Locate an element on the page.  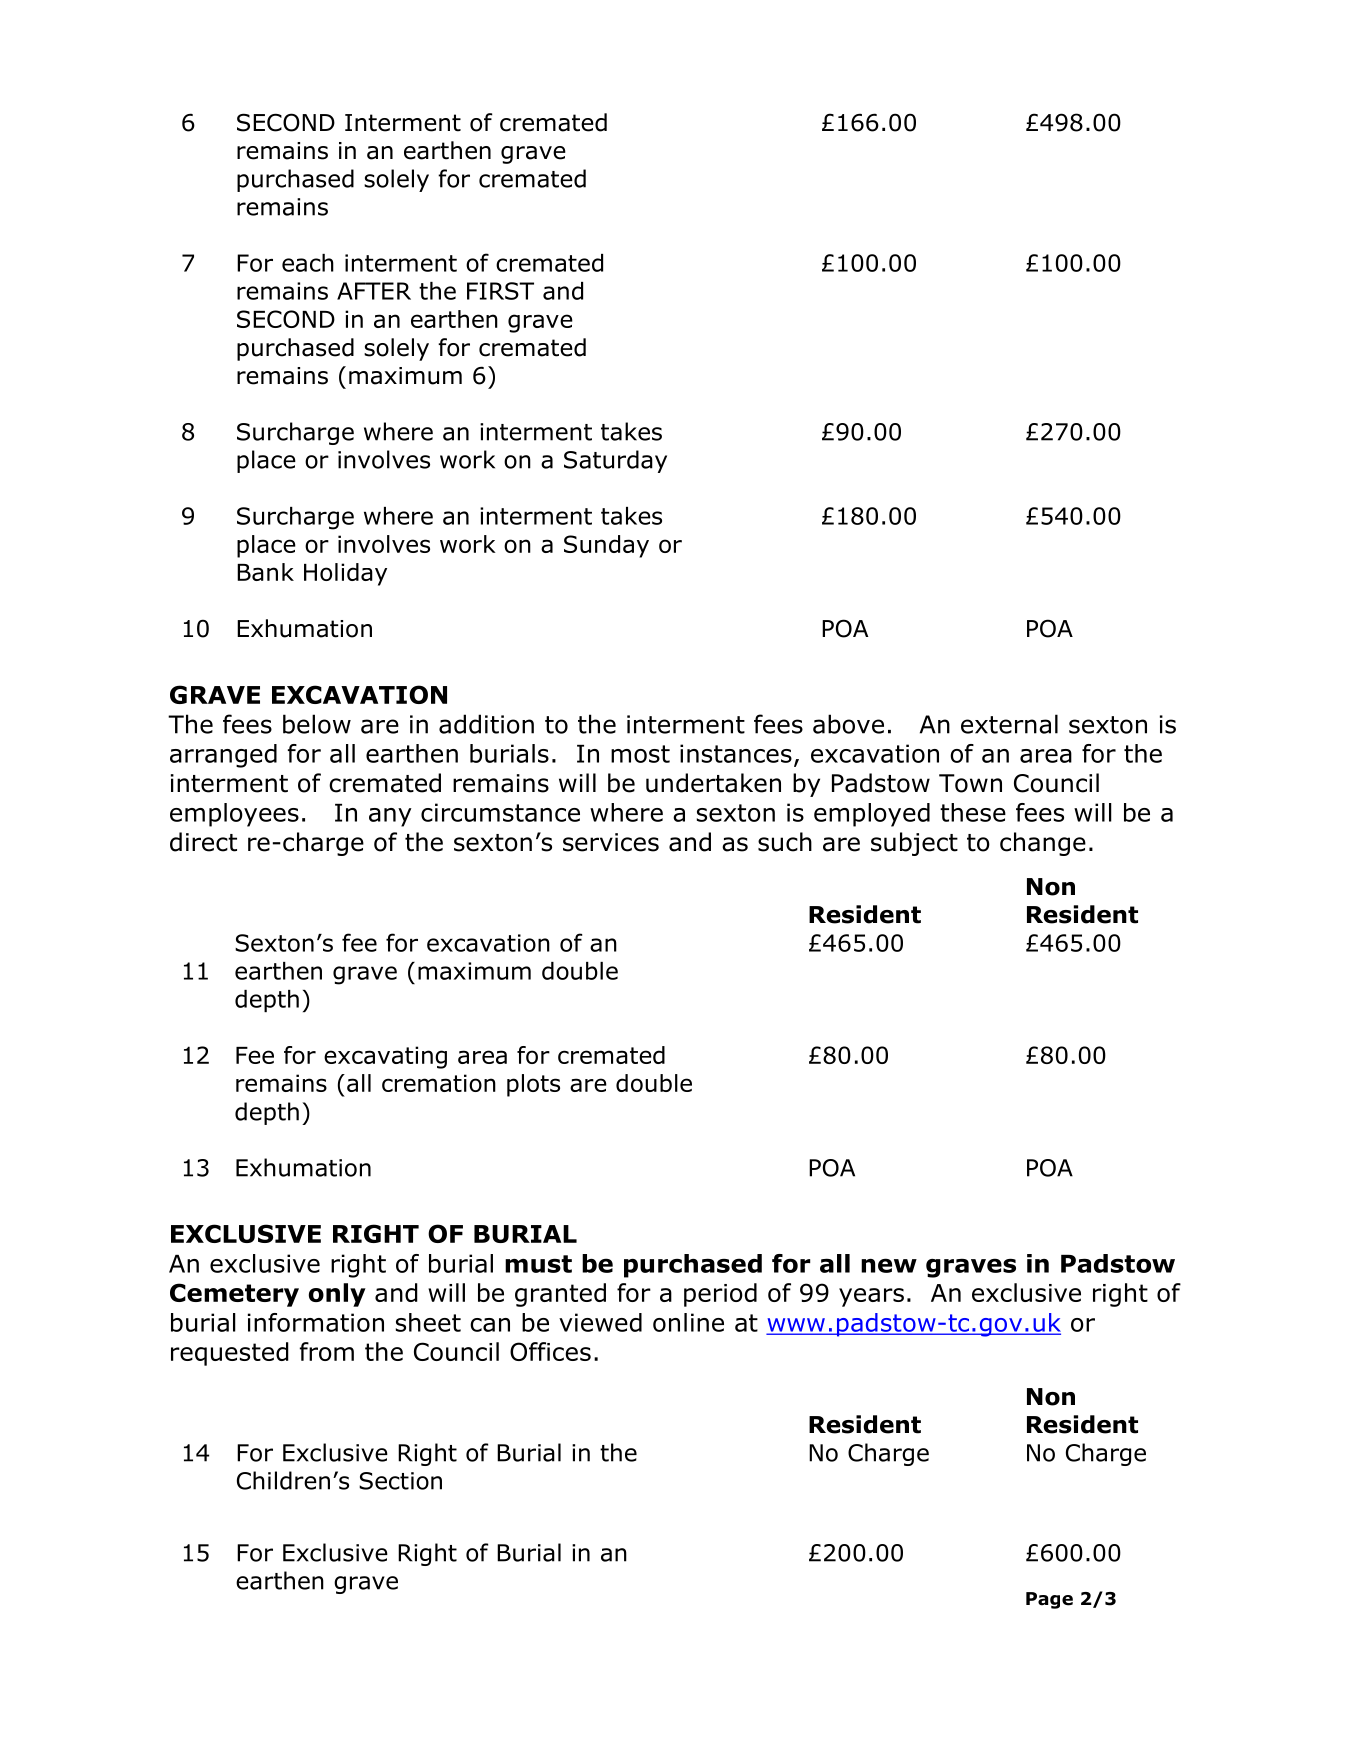
FIRST is located at coordinates (500, 291).
